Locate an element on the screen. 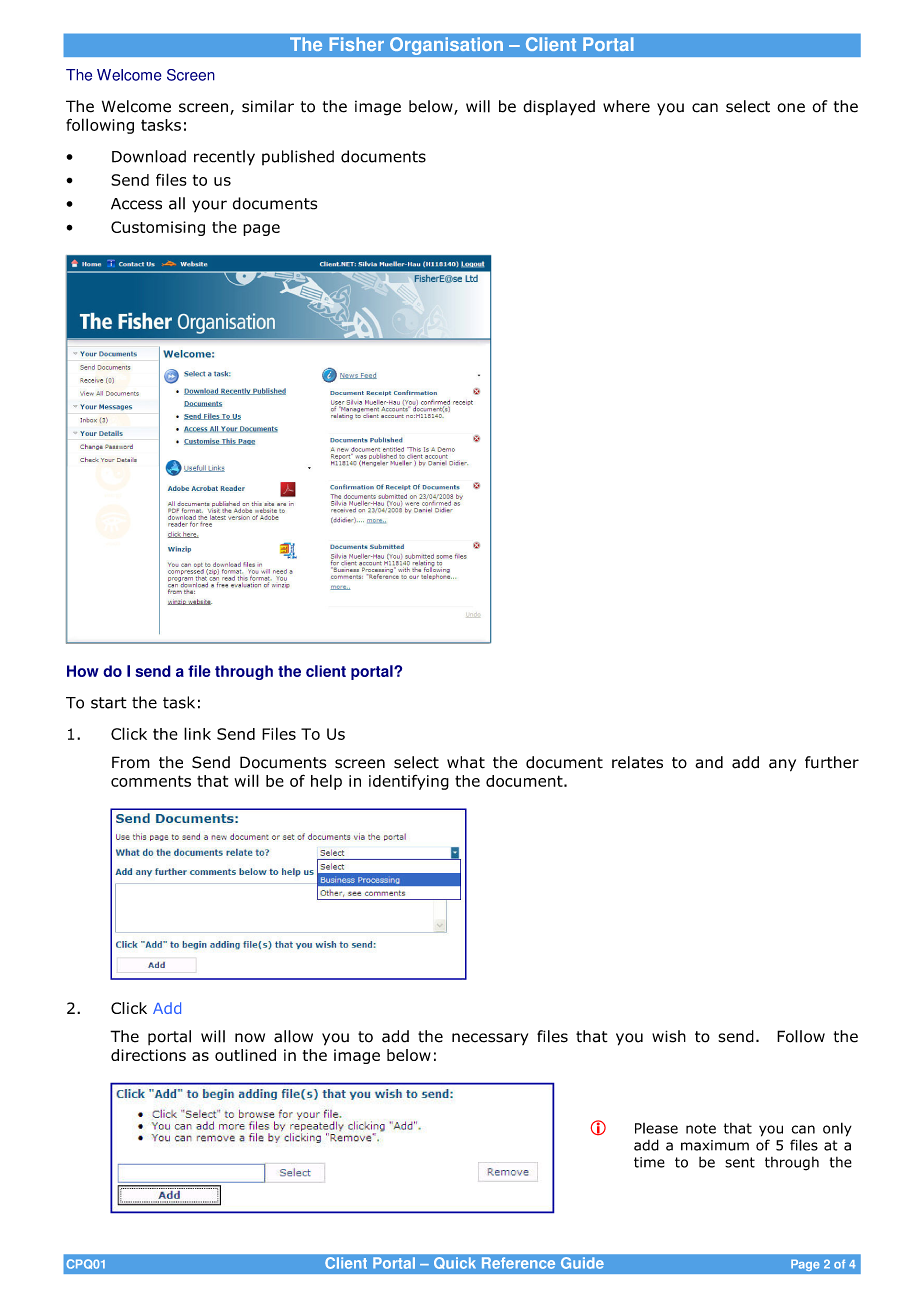 Image resolution: width=924 pixels, height=1308 pixels. Download is located at coordinates (149, 156).
